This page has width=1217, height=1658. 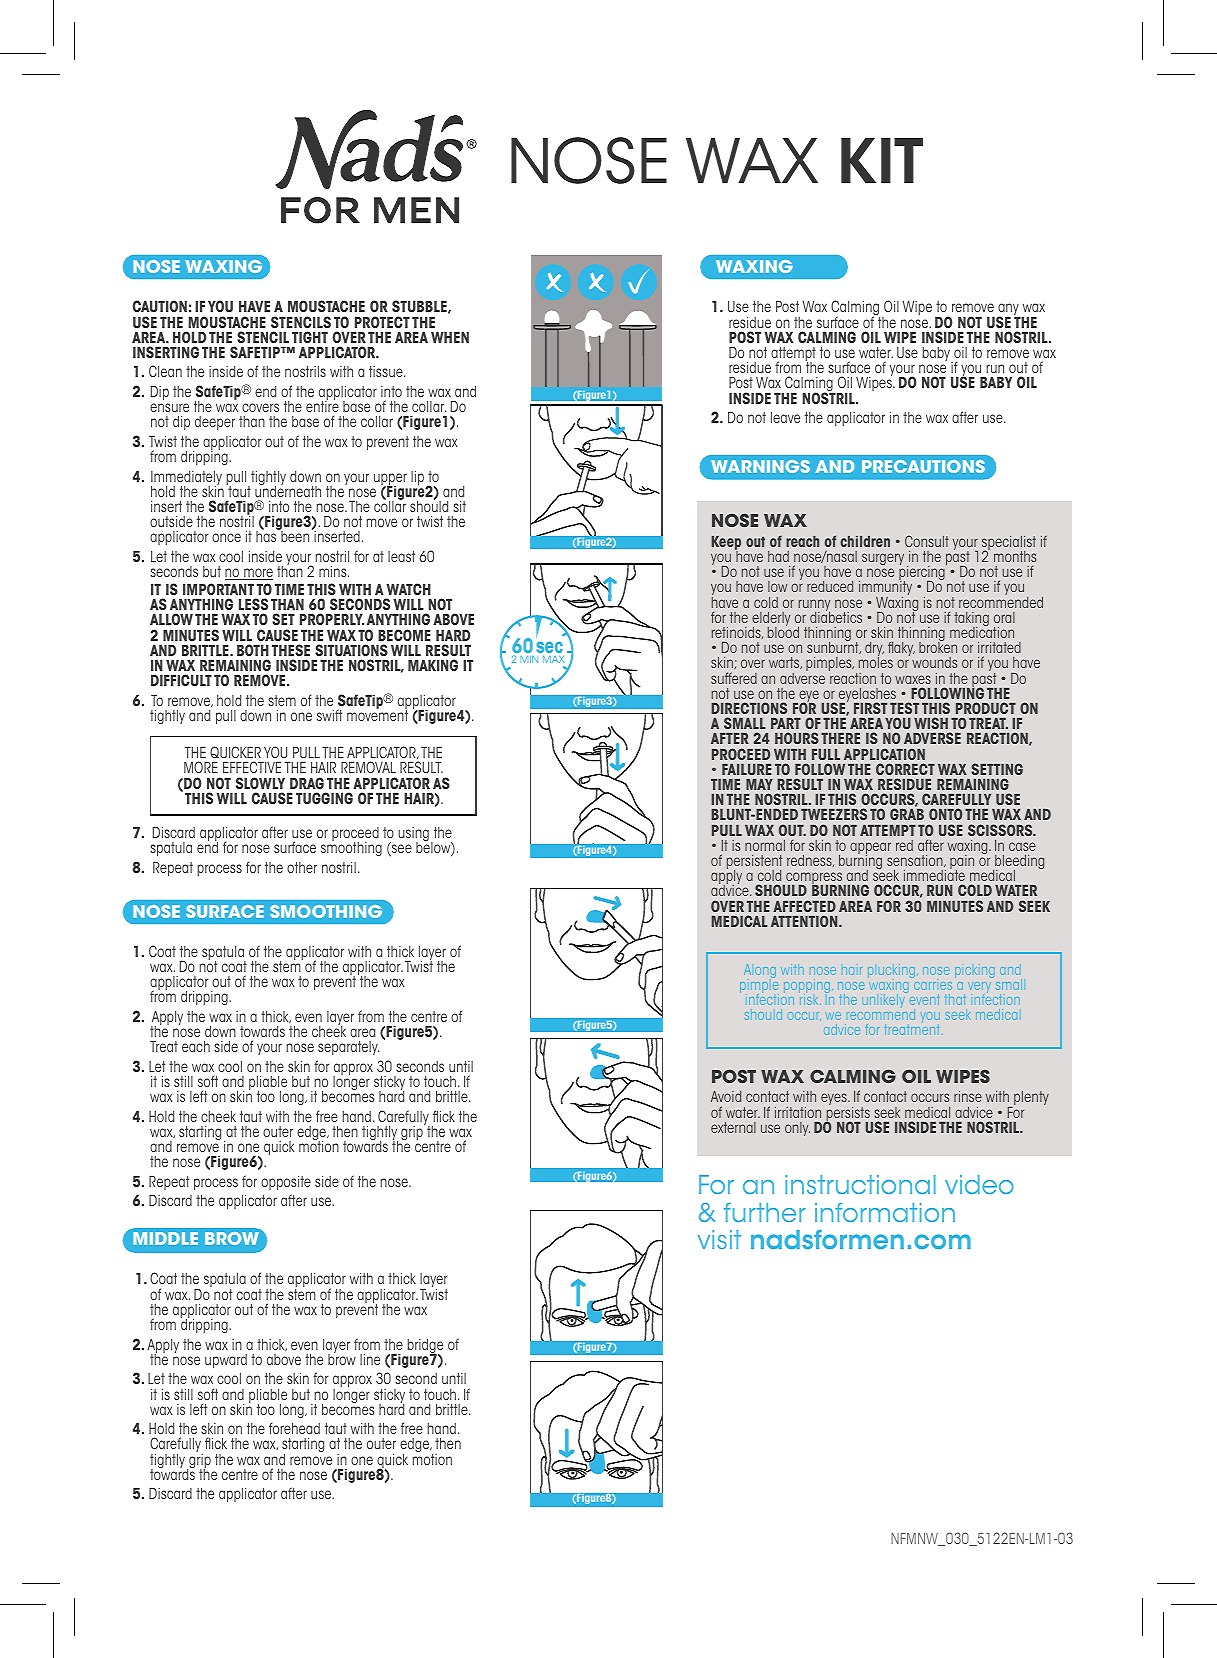 I want to click on PROTECT, so click(x=382, y=322).
